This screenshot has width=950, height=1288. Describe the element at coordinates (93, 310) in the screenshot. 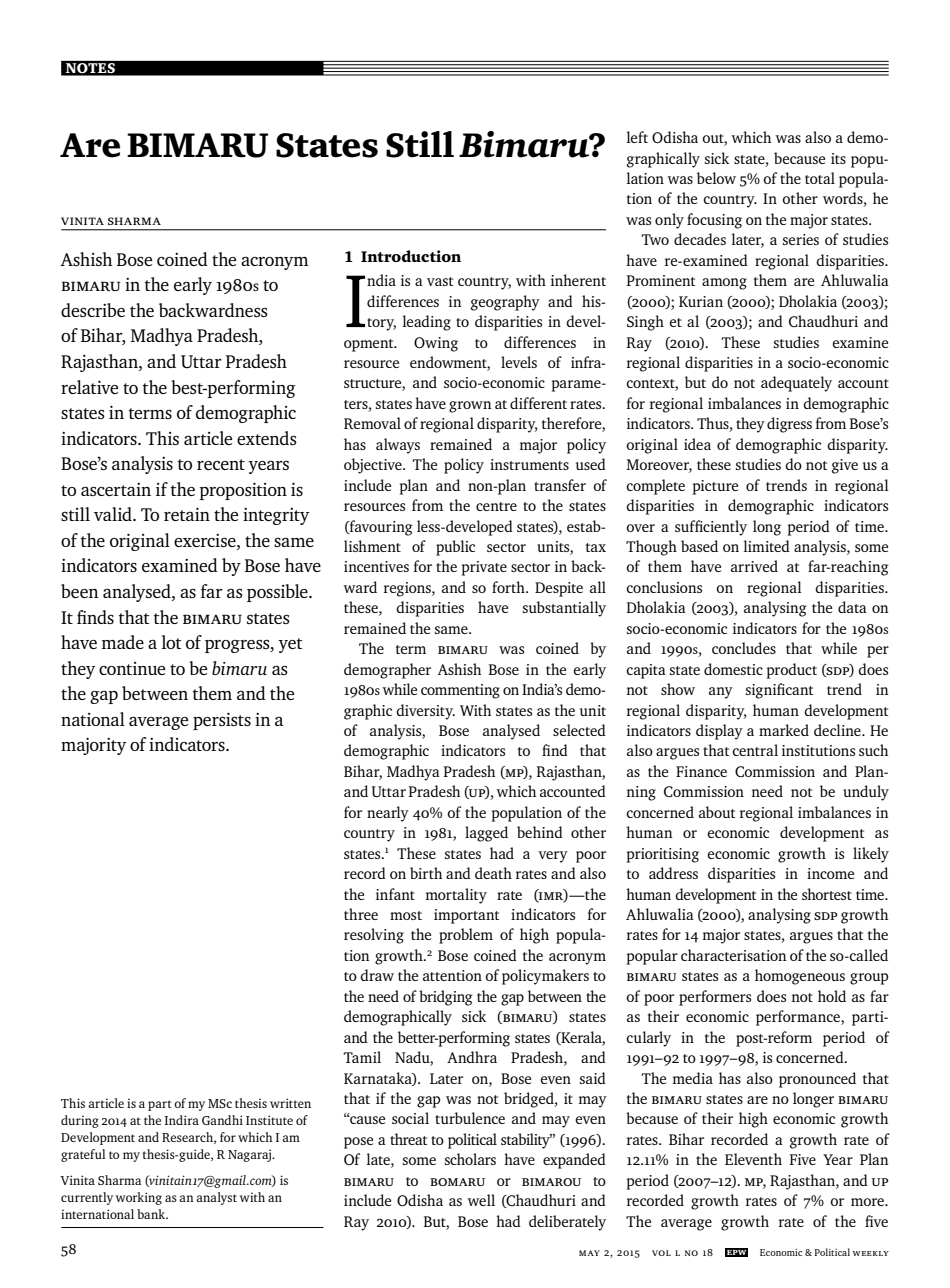

I see `describe` at that location.
